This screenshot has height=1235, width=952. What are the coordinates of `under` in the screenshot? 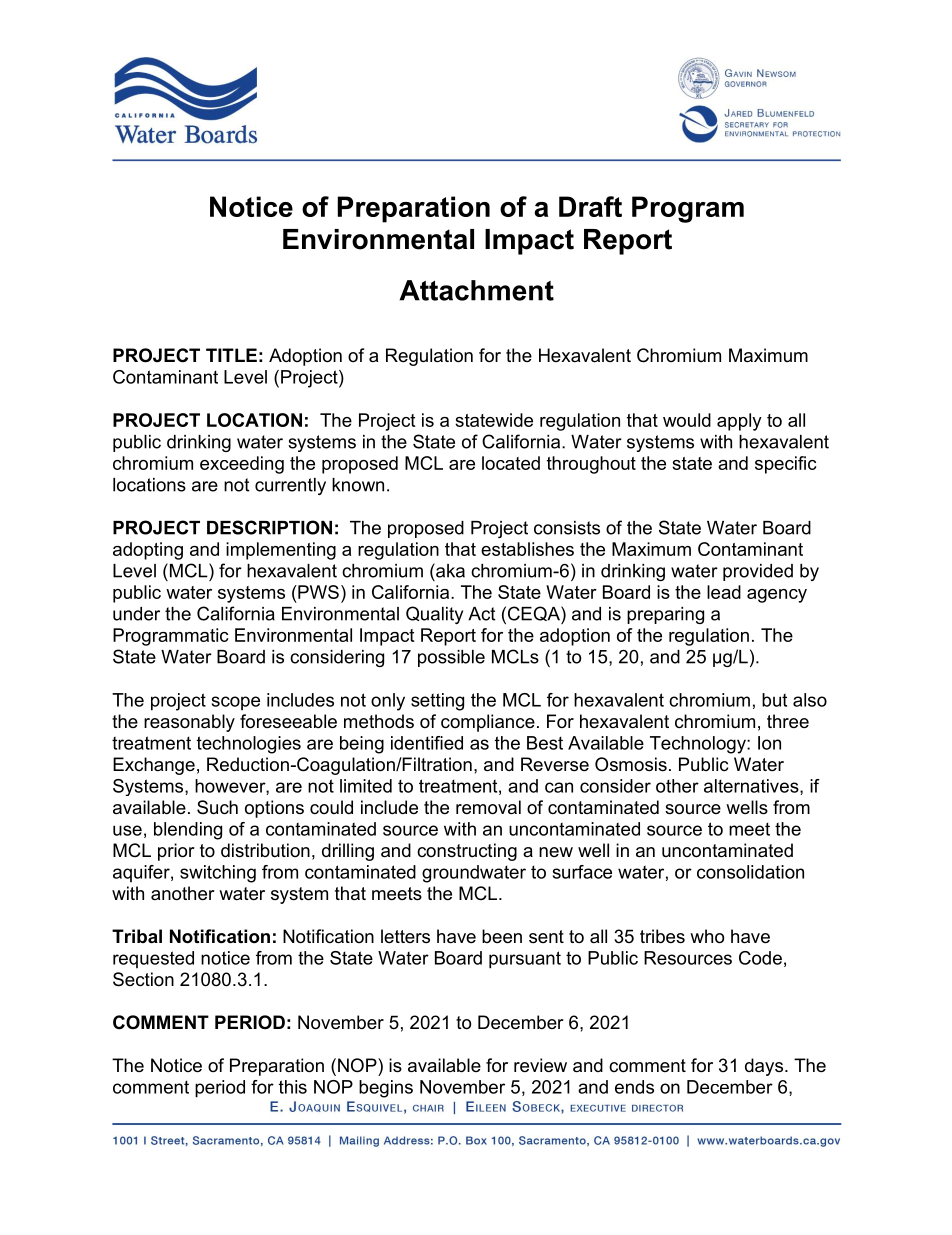 It's located at (136, 614).
